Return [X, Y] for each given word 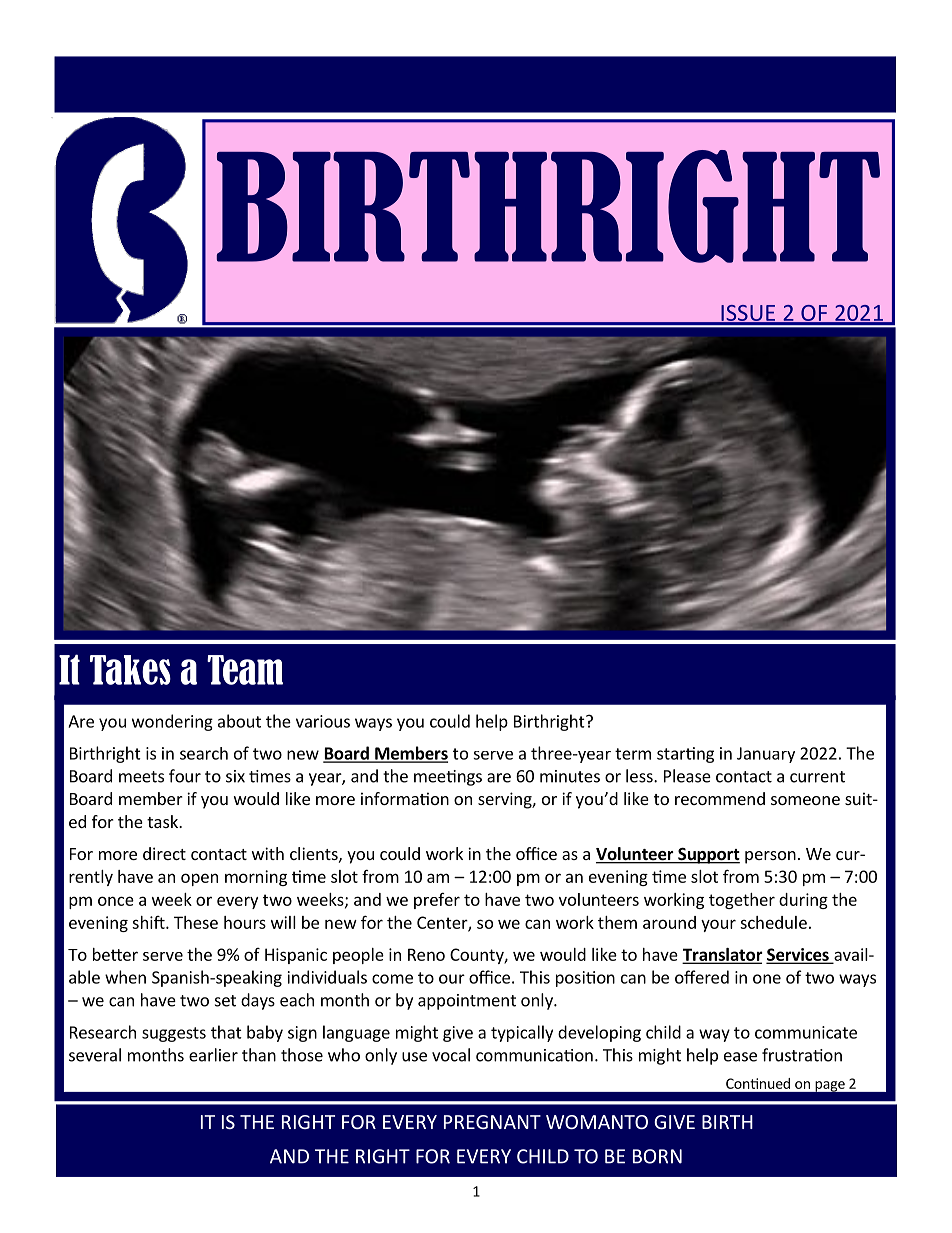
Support [708, 856]
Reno [426, 954]
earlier [213, 1055]
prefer [437, 901]
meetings [448, 778]
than [259, 1055]
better [115, 954]
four [185, 776]
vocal [451, 1055]
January [766, 755]
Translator [723, 955]
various [323, 721]
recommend [720, 798]
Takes [130, 670]
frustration [802, 1055]
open [199, 879]
